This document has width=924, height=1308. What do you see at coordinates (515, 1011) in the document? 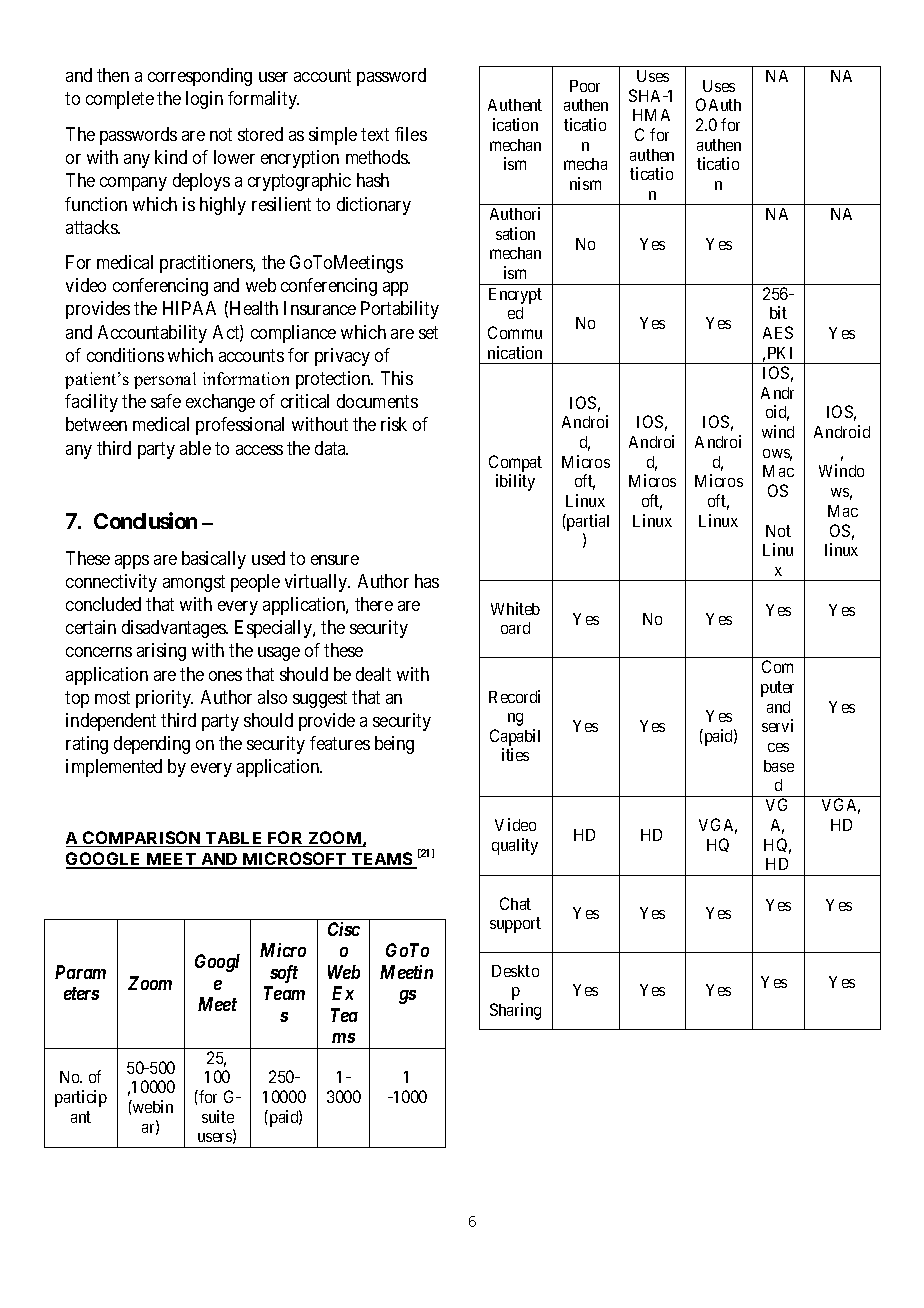
I see `Sharing` at bounding box center [515, 1011].
